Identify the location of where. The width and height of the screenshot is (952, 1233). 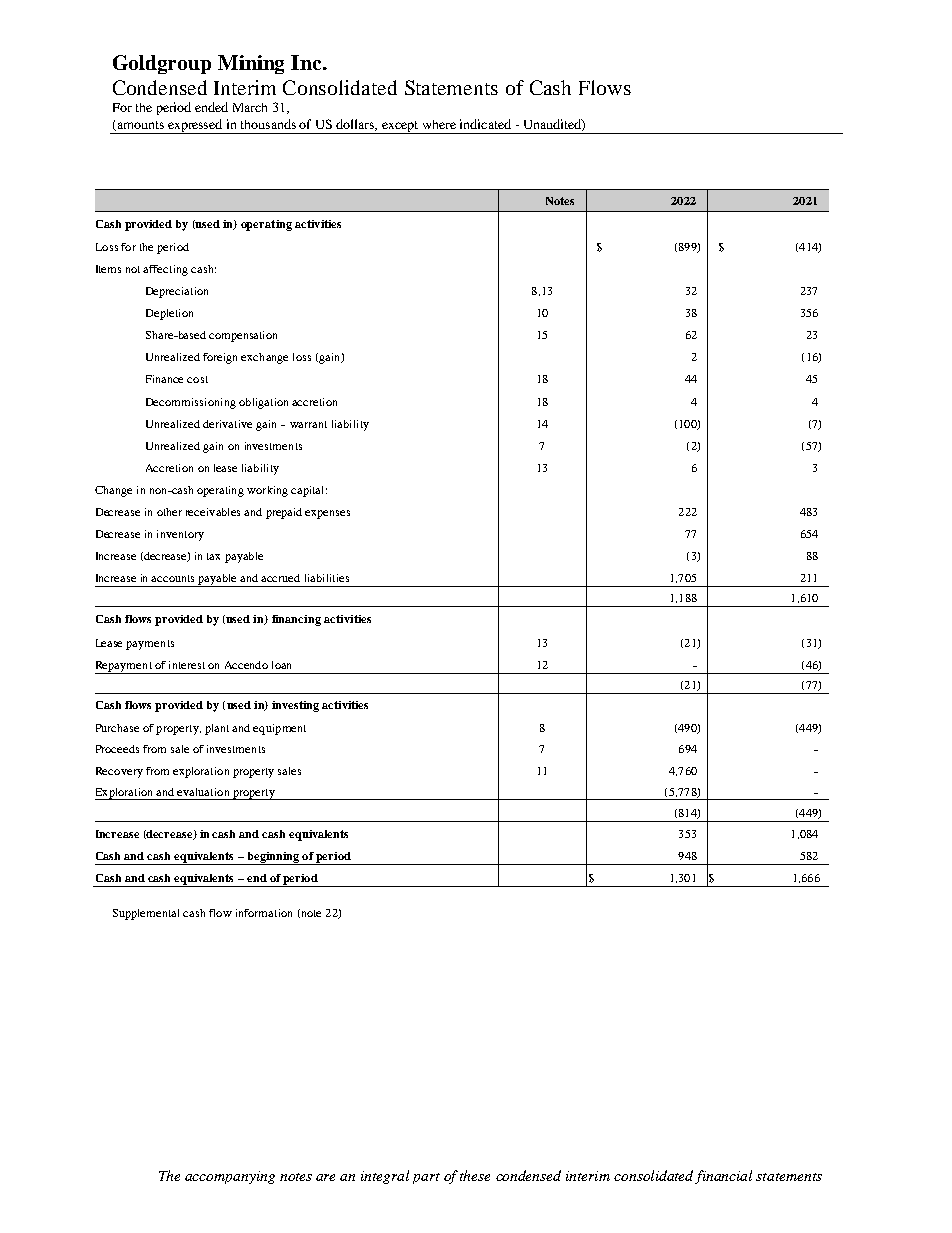
(439, 124).
